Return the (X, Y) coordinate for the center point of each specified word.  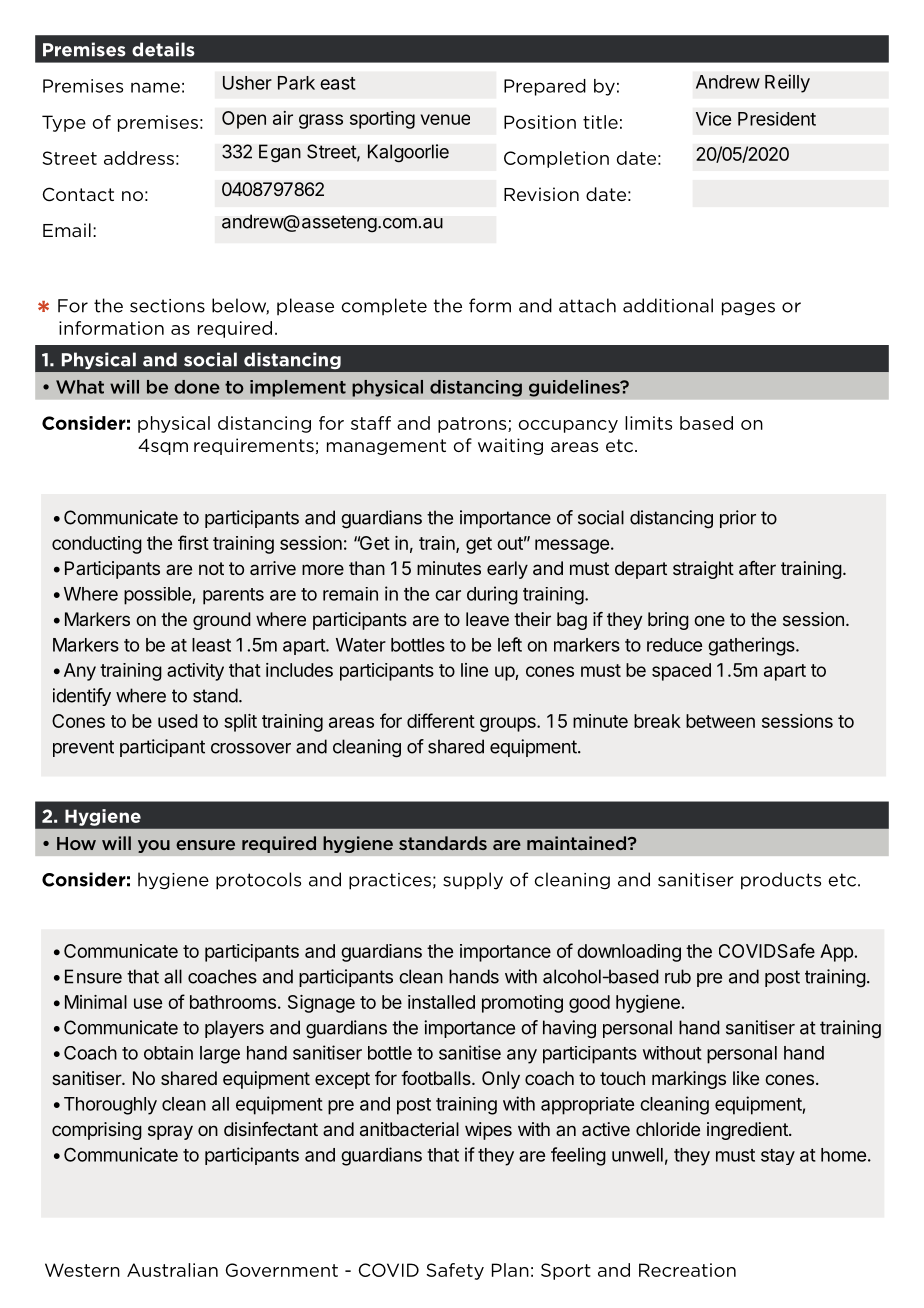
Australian (172, 1270)
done (197, 387)
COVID (389, 1270)
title (600, 122)
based (706, 423)
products (781, 881)
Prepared (545, 87)
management (386, 447)
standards (443, 843)
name (155, 87)
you (154, 846)
